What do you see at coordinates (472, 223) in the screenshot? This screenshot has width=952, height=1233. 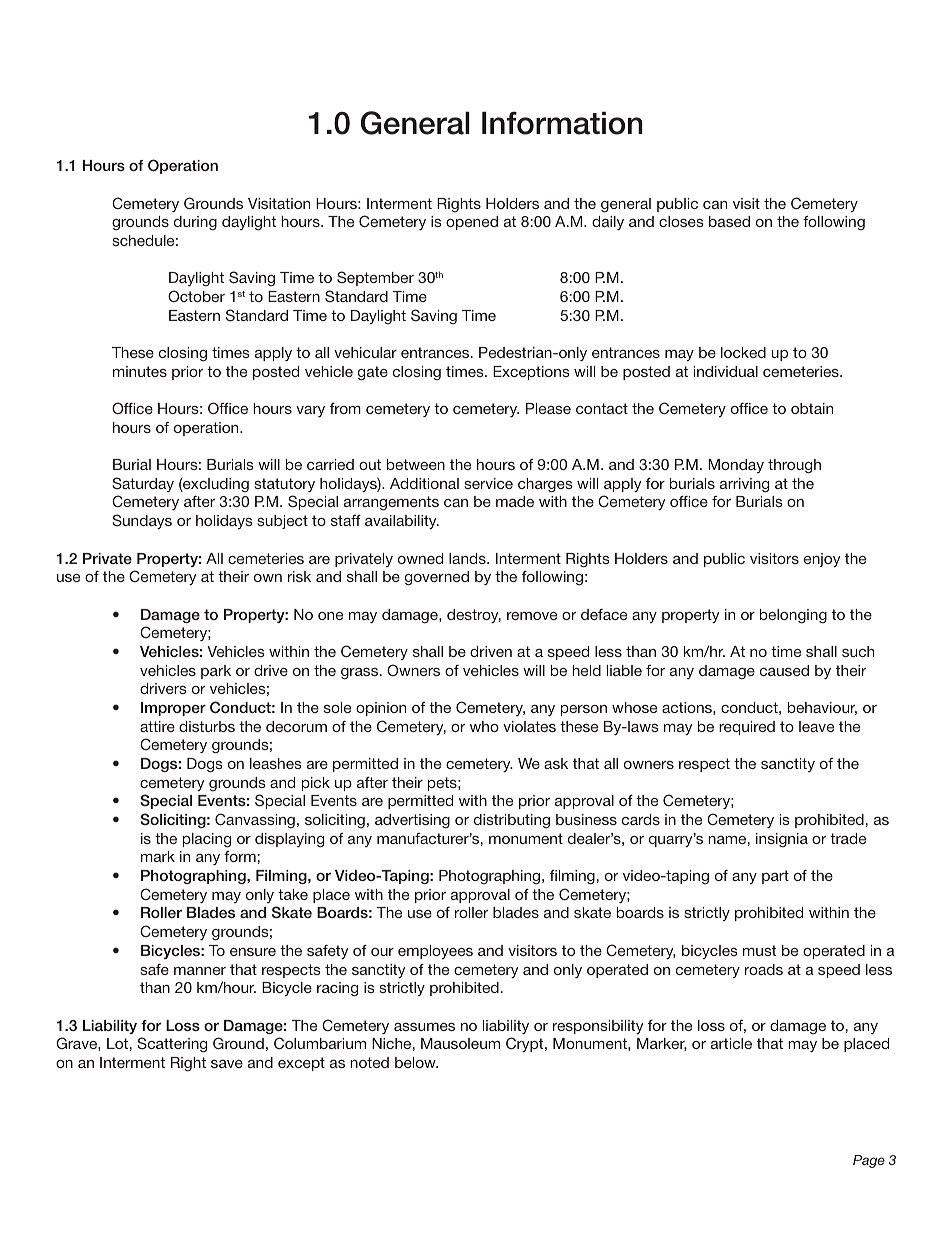 I see `opened` at bounding box center [472, 223].
